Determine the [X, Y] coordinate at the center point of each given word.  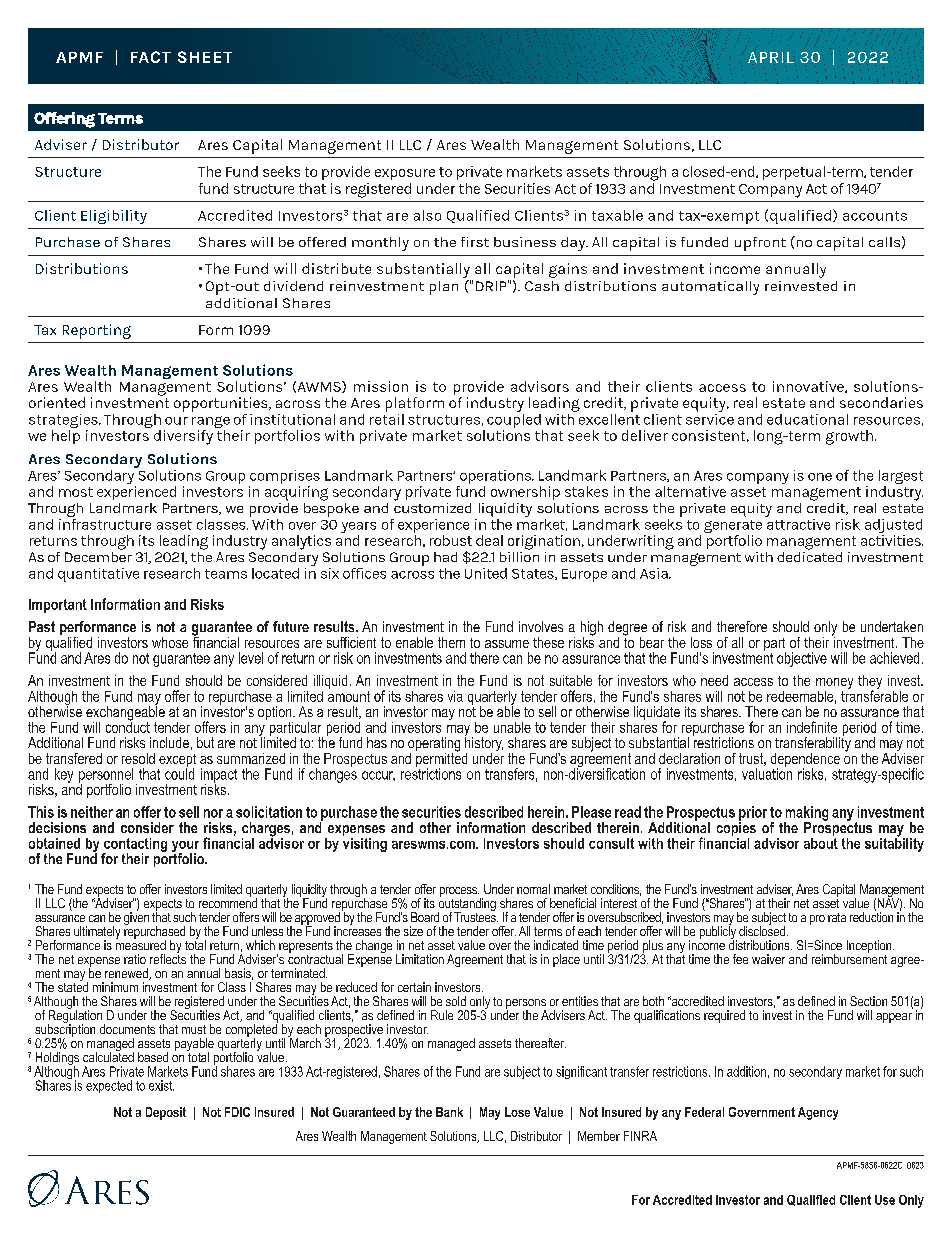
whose [170, 642]
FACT [151, 57]
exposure [405, 174]
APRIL [771, 58]
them [451, 642]
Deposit [166, 1113]
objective [802, 659]
